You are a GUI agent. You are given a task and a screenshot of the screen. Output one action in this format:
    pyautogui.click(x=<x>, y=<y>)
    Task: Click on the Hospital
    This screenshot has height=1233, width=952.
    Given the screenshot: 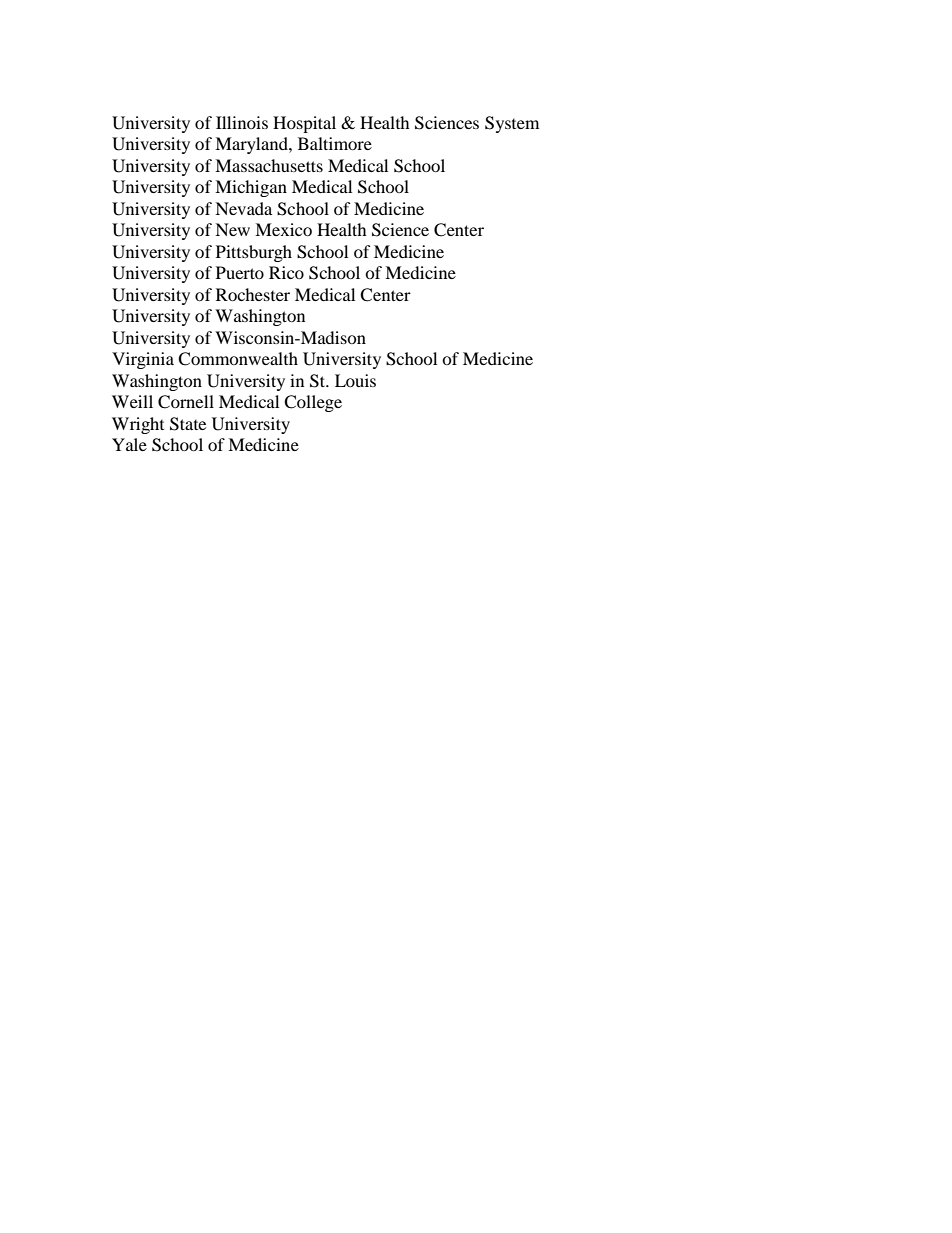 What is the action you would take?
    pyautogui.click(x=304, y=124)
